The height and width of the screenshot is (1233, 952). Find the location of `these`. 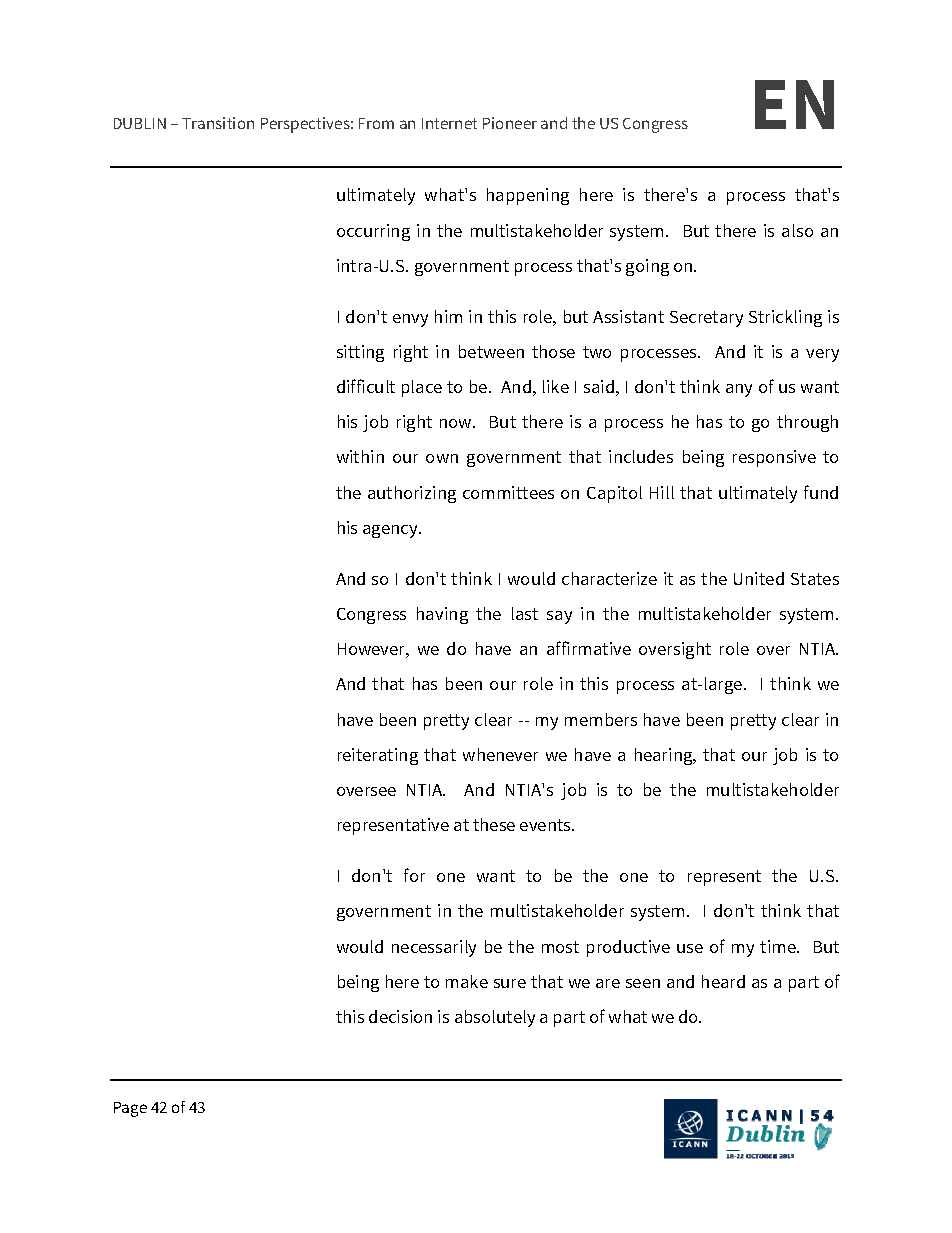

these is located at coordinates (494, 824).
